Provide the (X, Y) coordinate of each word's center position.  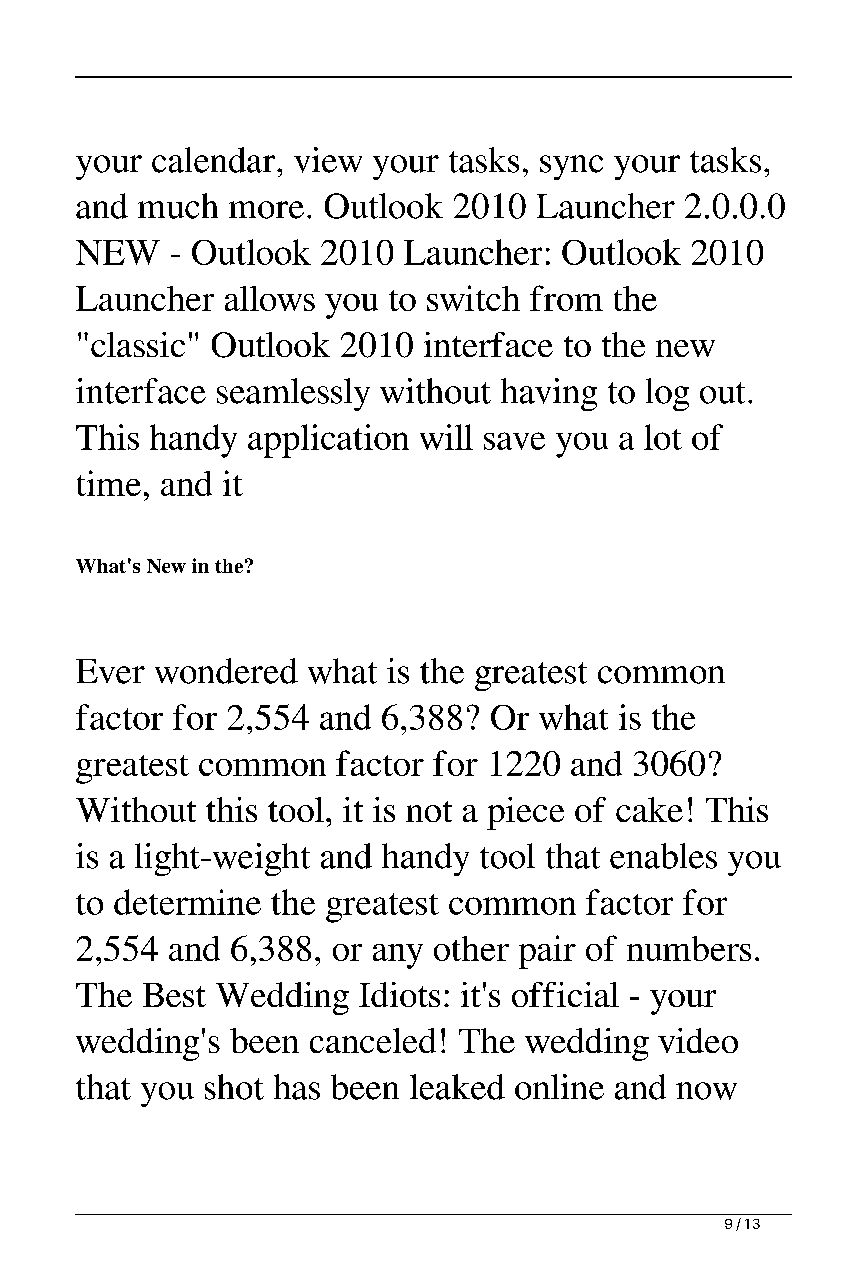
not (429, 811)
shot (234, 1087)
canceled (373, 1040)
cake (649, 809)
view (328, 160)
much (178, 206)
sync (571, 167)
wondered (226, 671)
